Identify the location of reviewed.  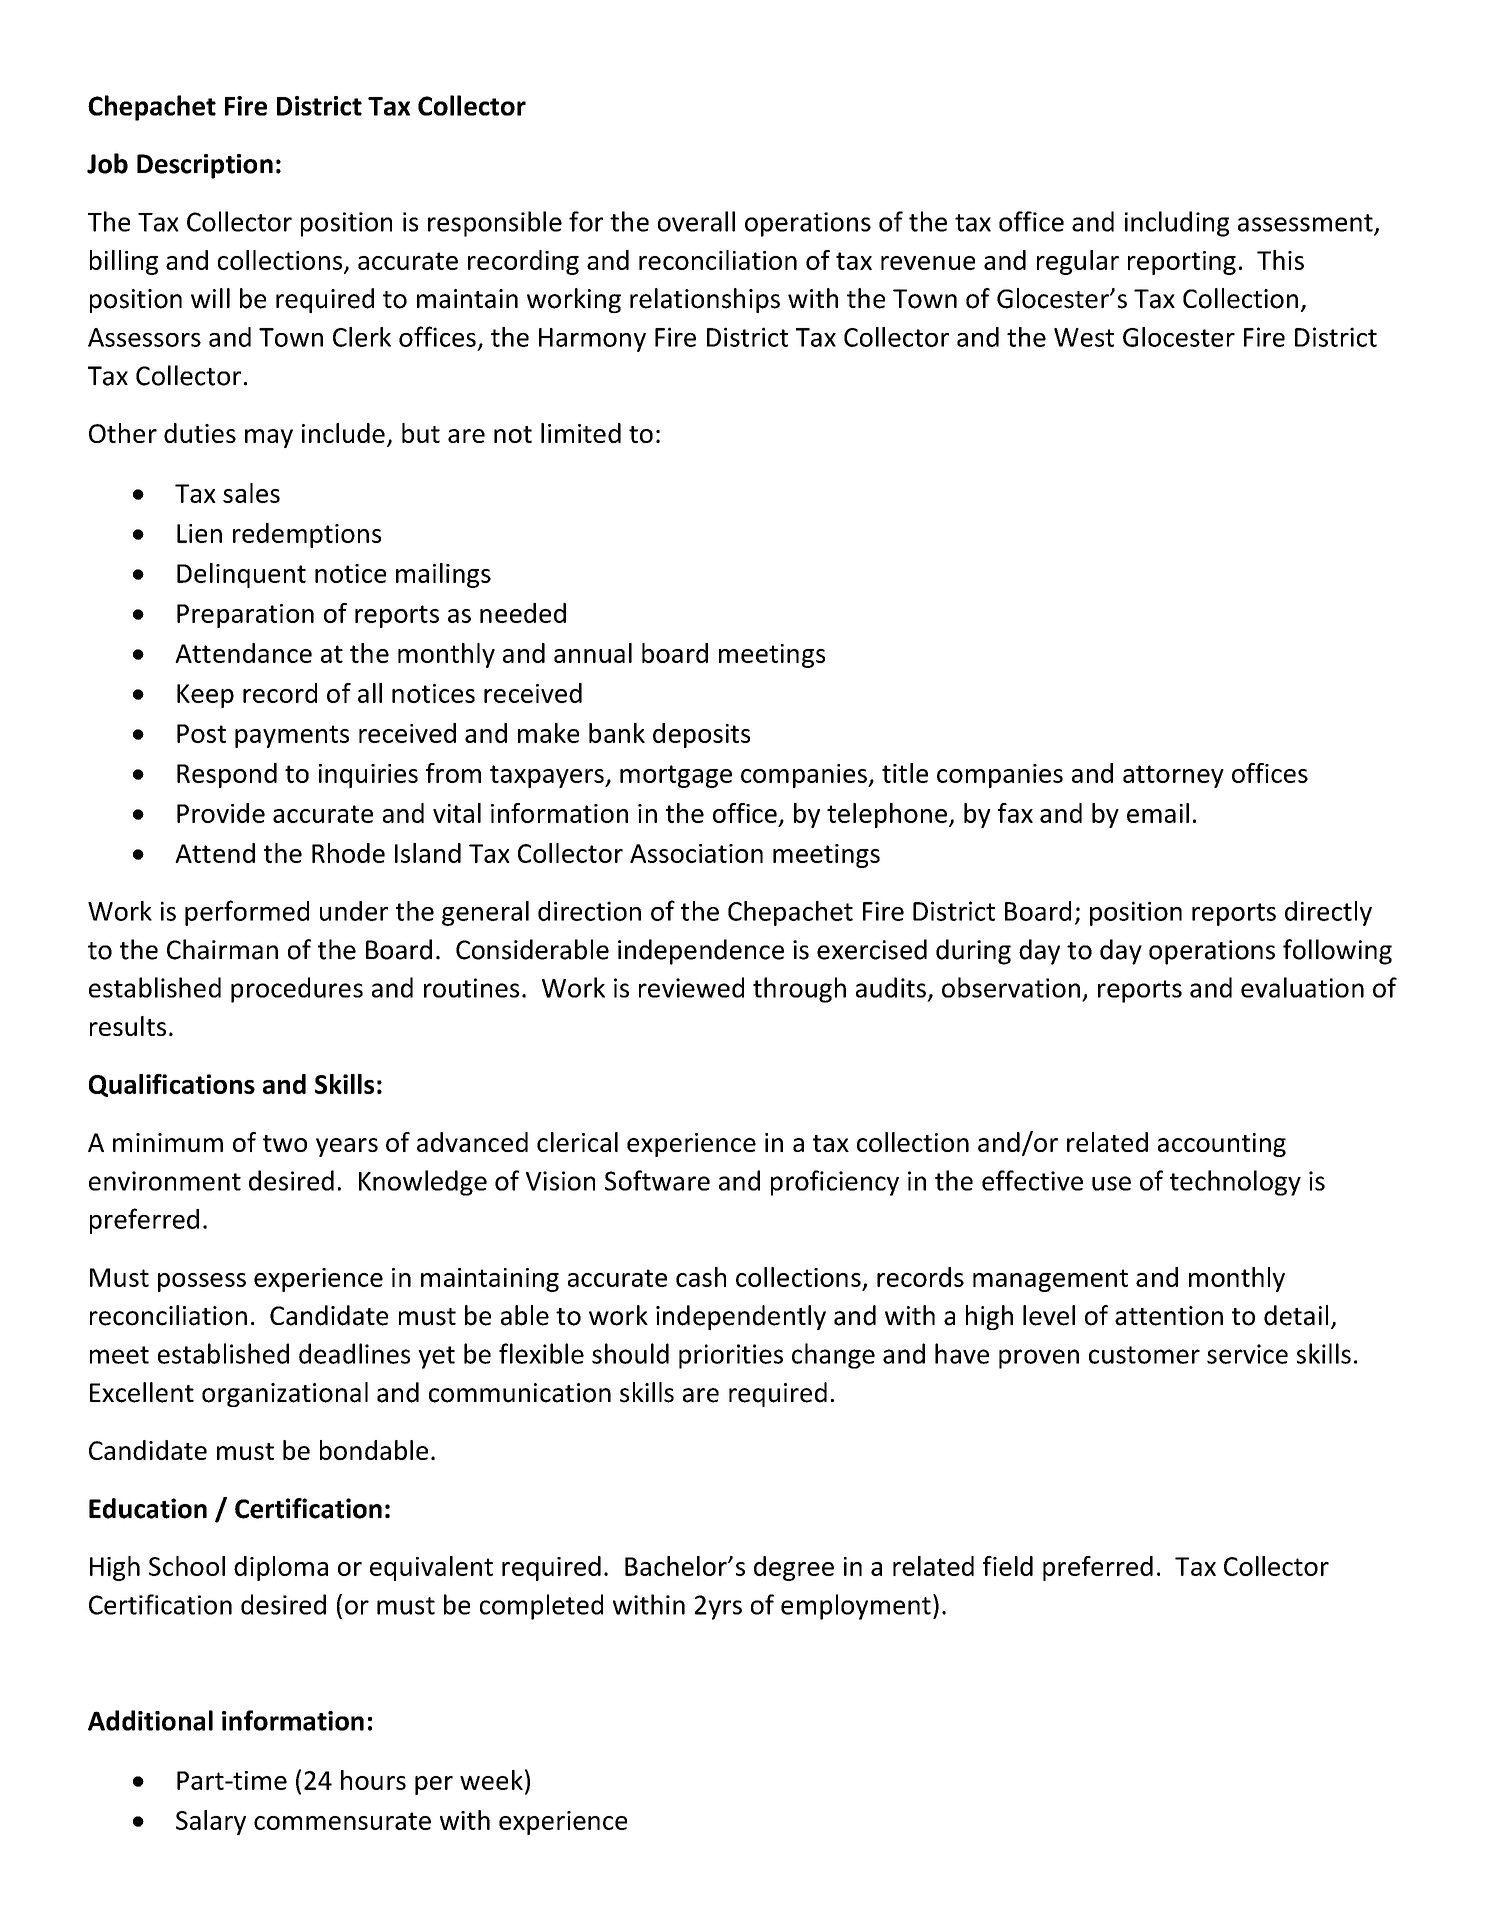
(691, 987).
